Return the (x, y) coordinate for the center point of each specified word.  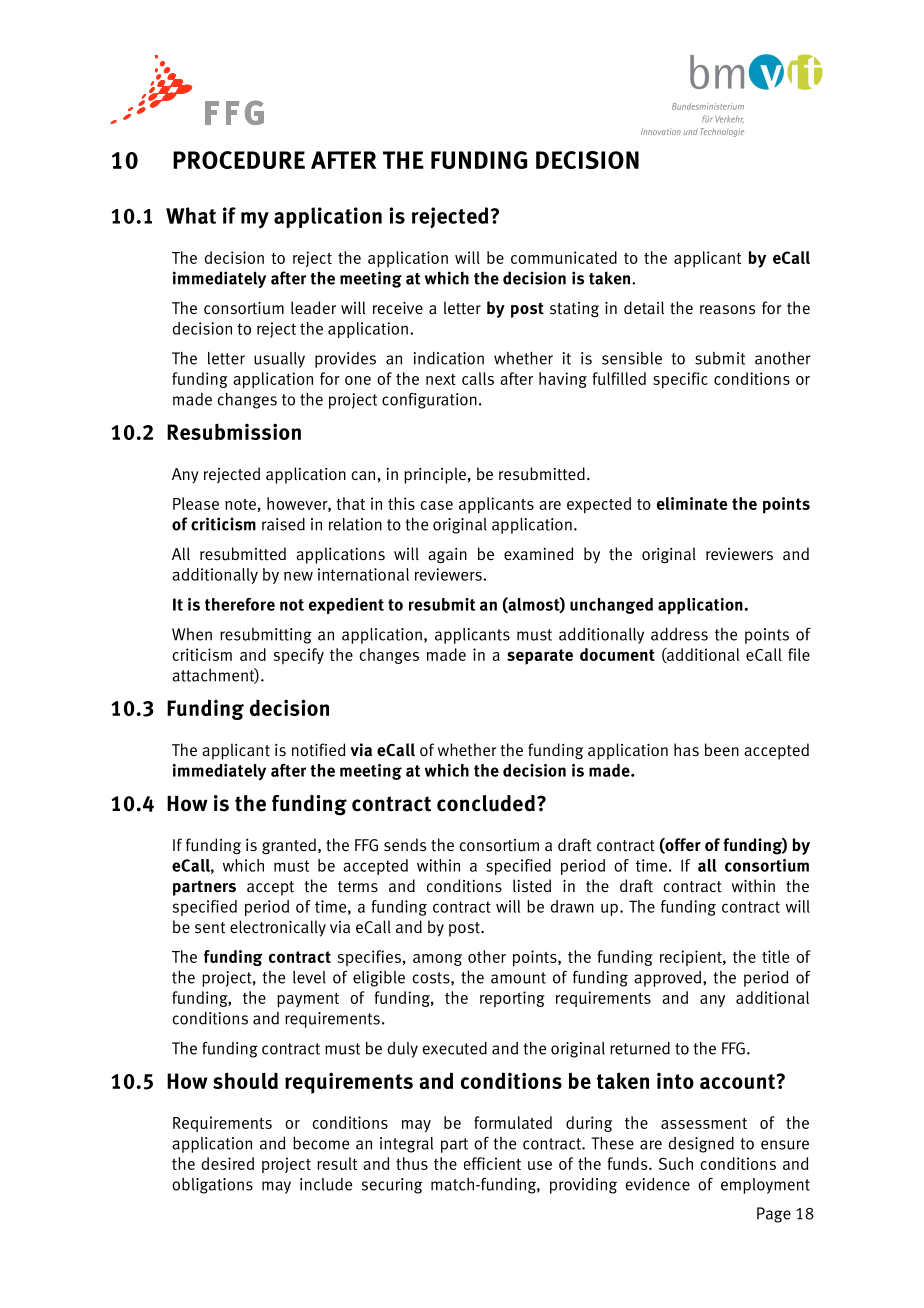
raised (283, 524)
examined (539, 554)
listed (532, 886)
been (722, 749)
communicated (564, 257)
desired (227, 1163)
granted (289, 846)
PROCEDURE (239, 160)
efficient (492, 1163)
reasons (727, 310)
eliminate (692, 503)
